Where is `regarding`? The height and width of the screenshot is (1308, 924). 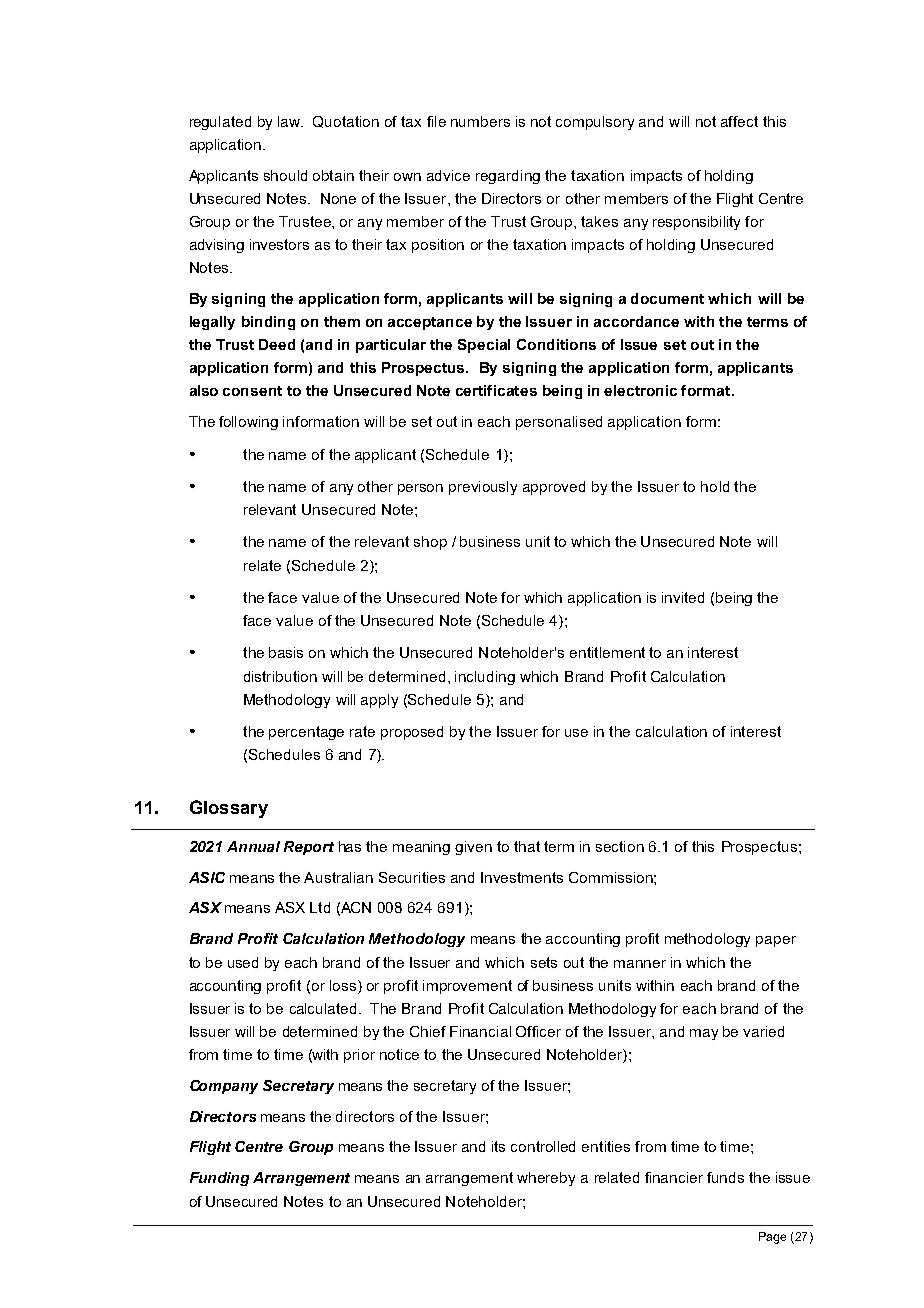
regarding is located at coordinates (508, 177).
